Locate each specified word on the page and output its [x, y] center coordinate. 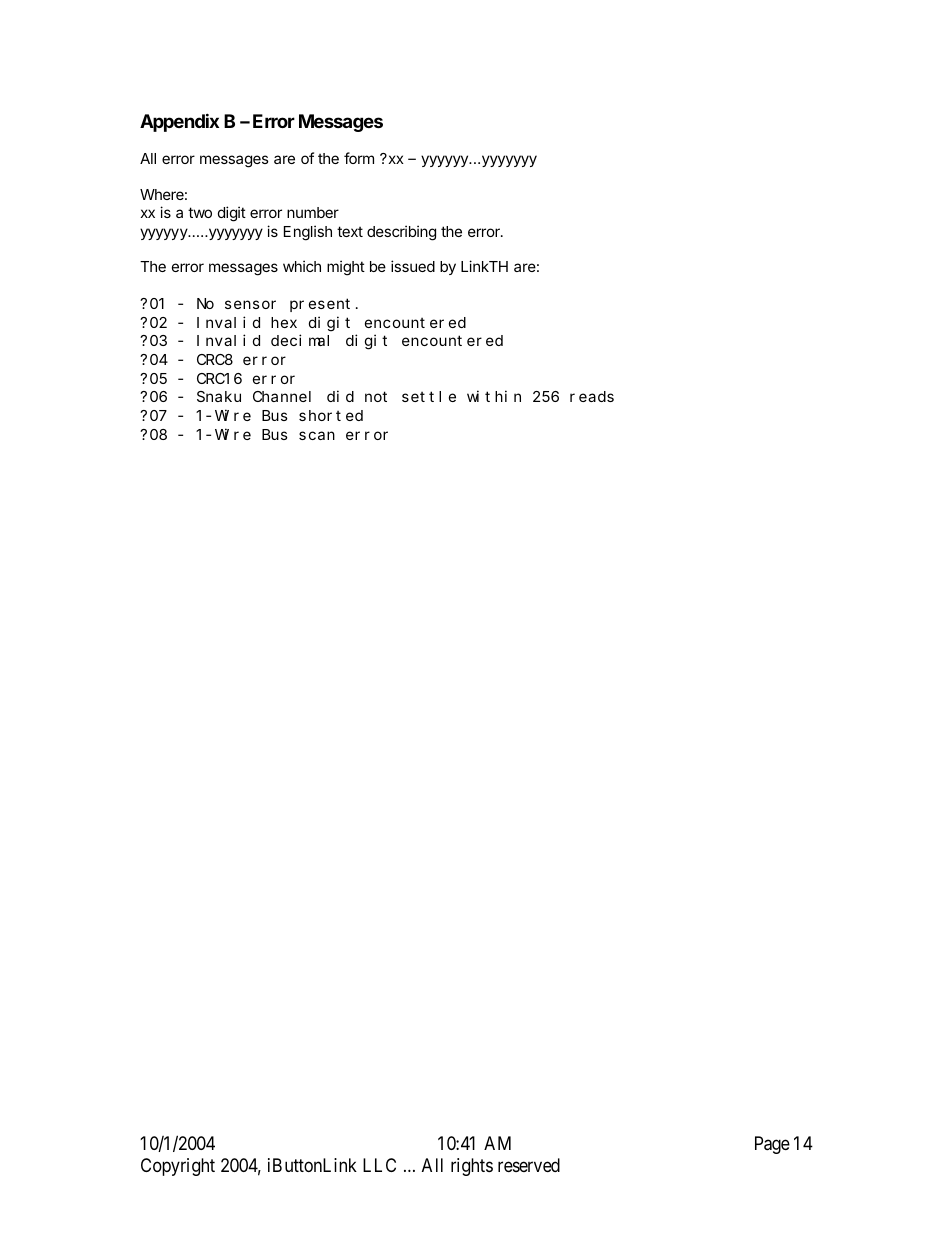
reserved [529, 1165]
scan [317, 435]
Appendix [179, 122]
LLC [379, 1165]
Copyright [178, 1167]
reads [592, 396]
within [494, 396]
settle [429, 396]
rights [472, 1167]
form [359, 158]
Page [772, 1145]
